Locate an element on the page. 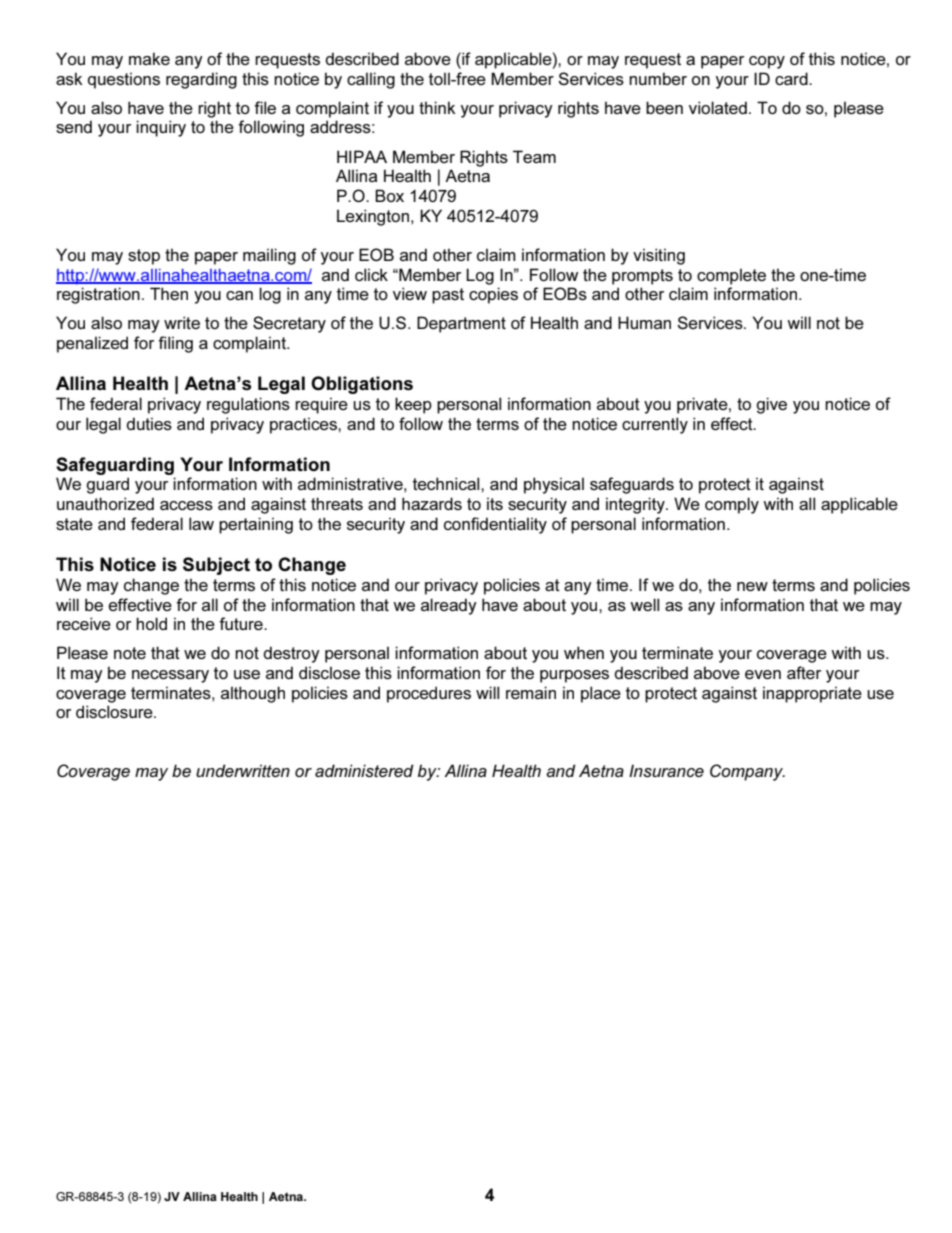 The image size is (952, 1233). questions is located at coordinates (124, 80).
